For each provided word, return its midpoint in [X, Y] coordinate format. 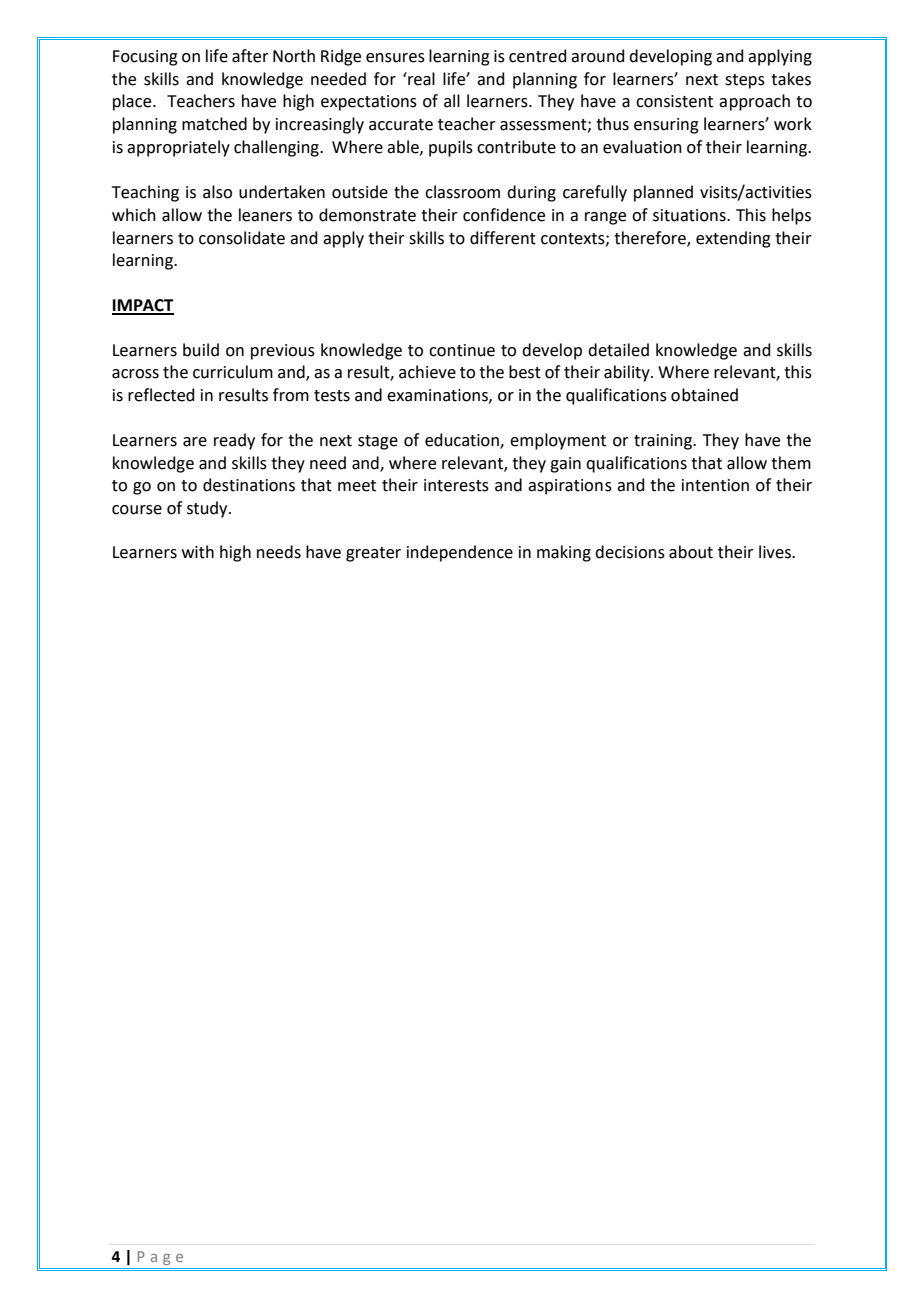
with [198, 552]
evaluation [642, 147]
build [201, 350]
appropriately [178, 148]
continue [462, 350]
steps [745, 81]
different [503, 238]
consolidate [242, 238]
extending [733, 239]
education [463, 440]
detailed [618, 350]
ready [234, 441]
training [664, 442]
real [420, 79]
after [250, 56]
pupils [451, 148]
